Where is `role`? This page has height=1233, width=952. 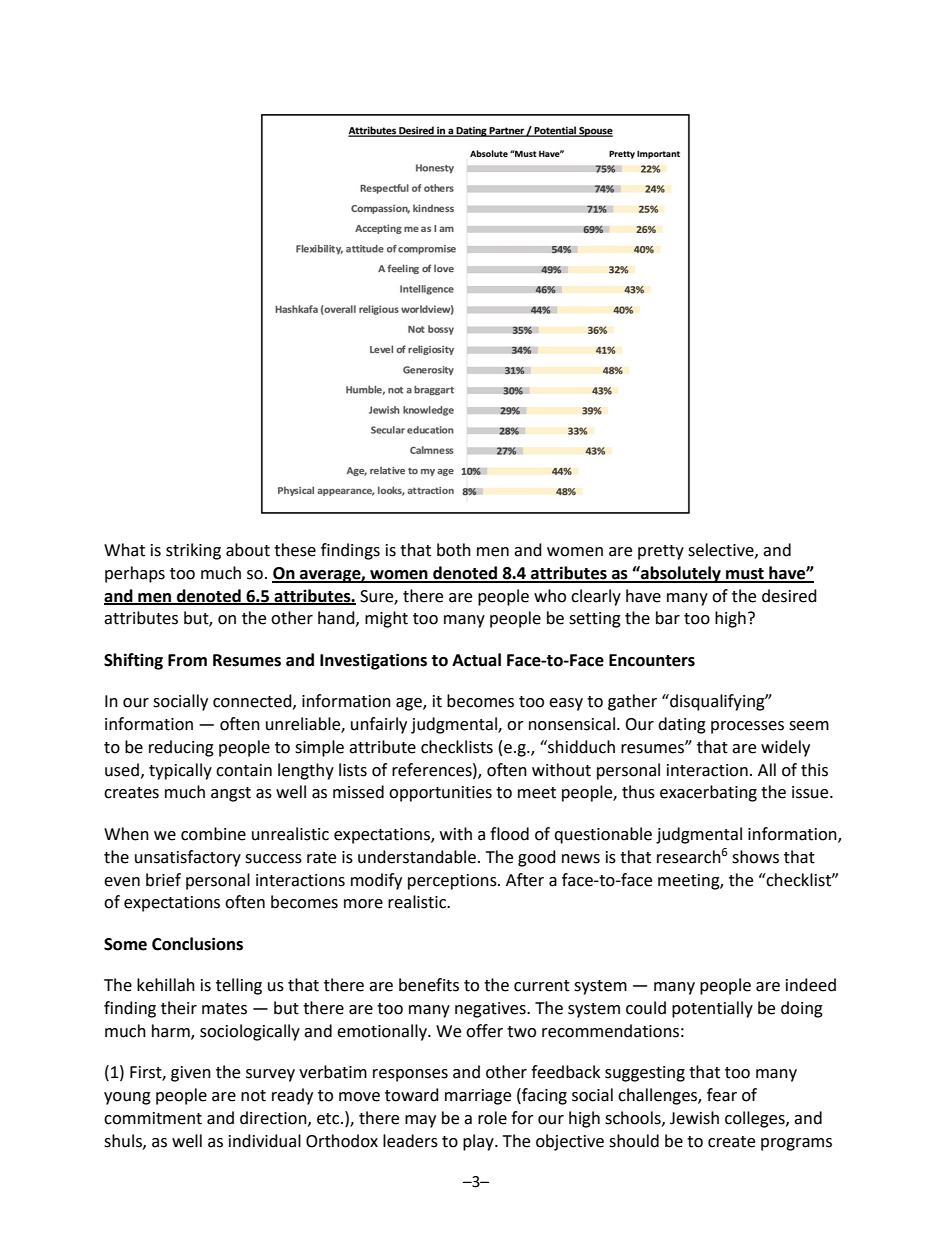 role is located at coordinates (492, 1118).
